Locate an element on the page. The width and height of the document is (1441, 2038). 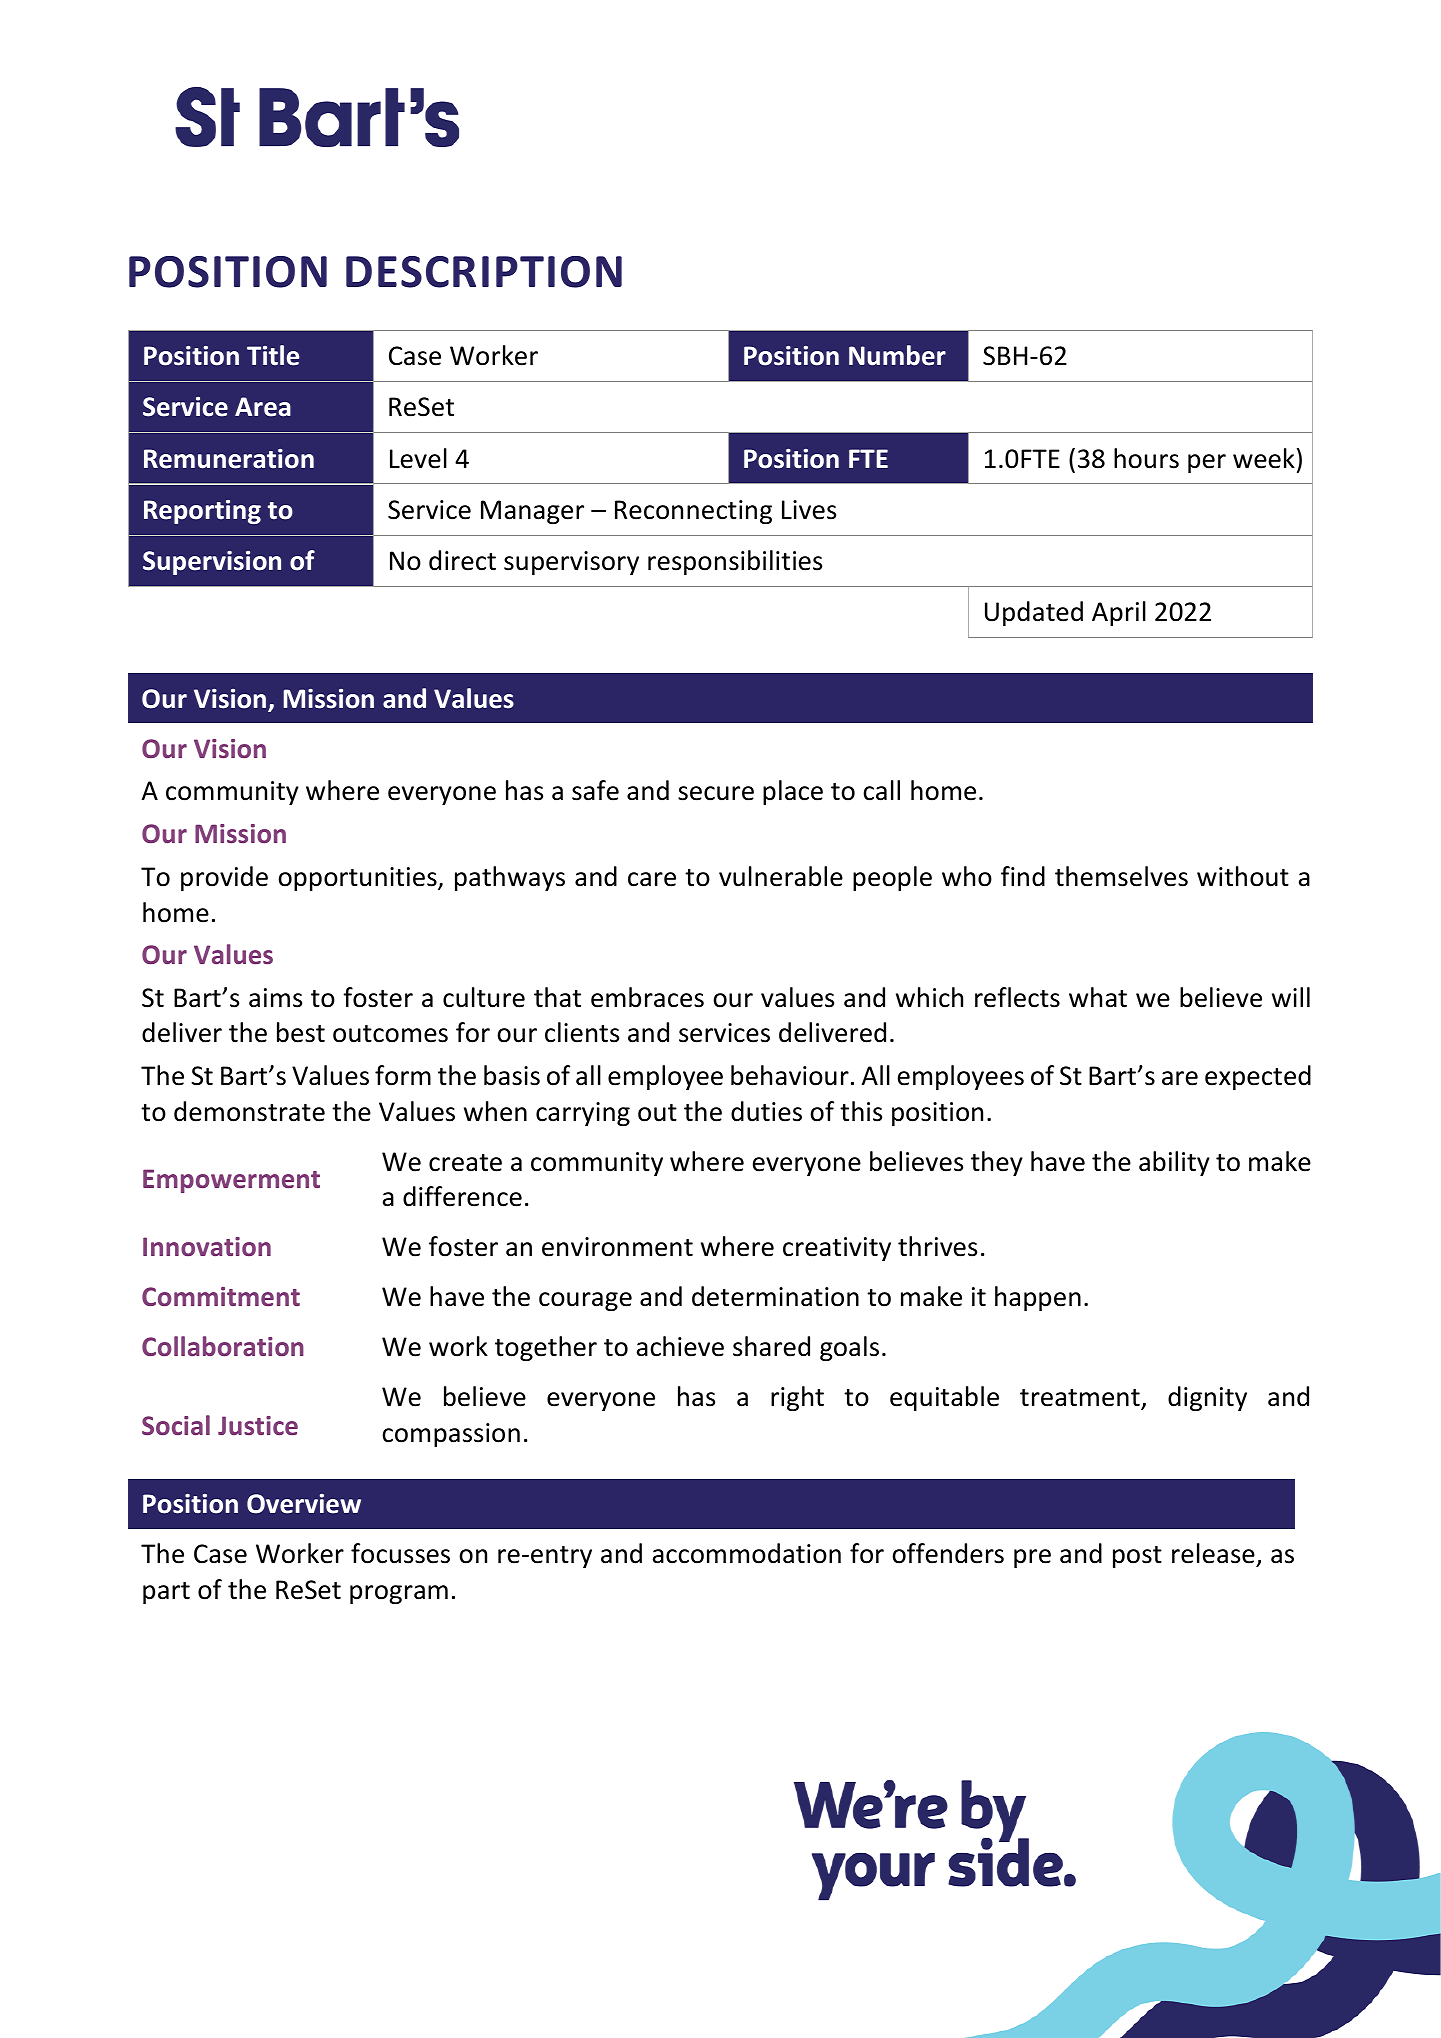
duties is located at coordinates (766, 1111).
